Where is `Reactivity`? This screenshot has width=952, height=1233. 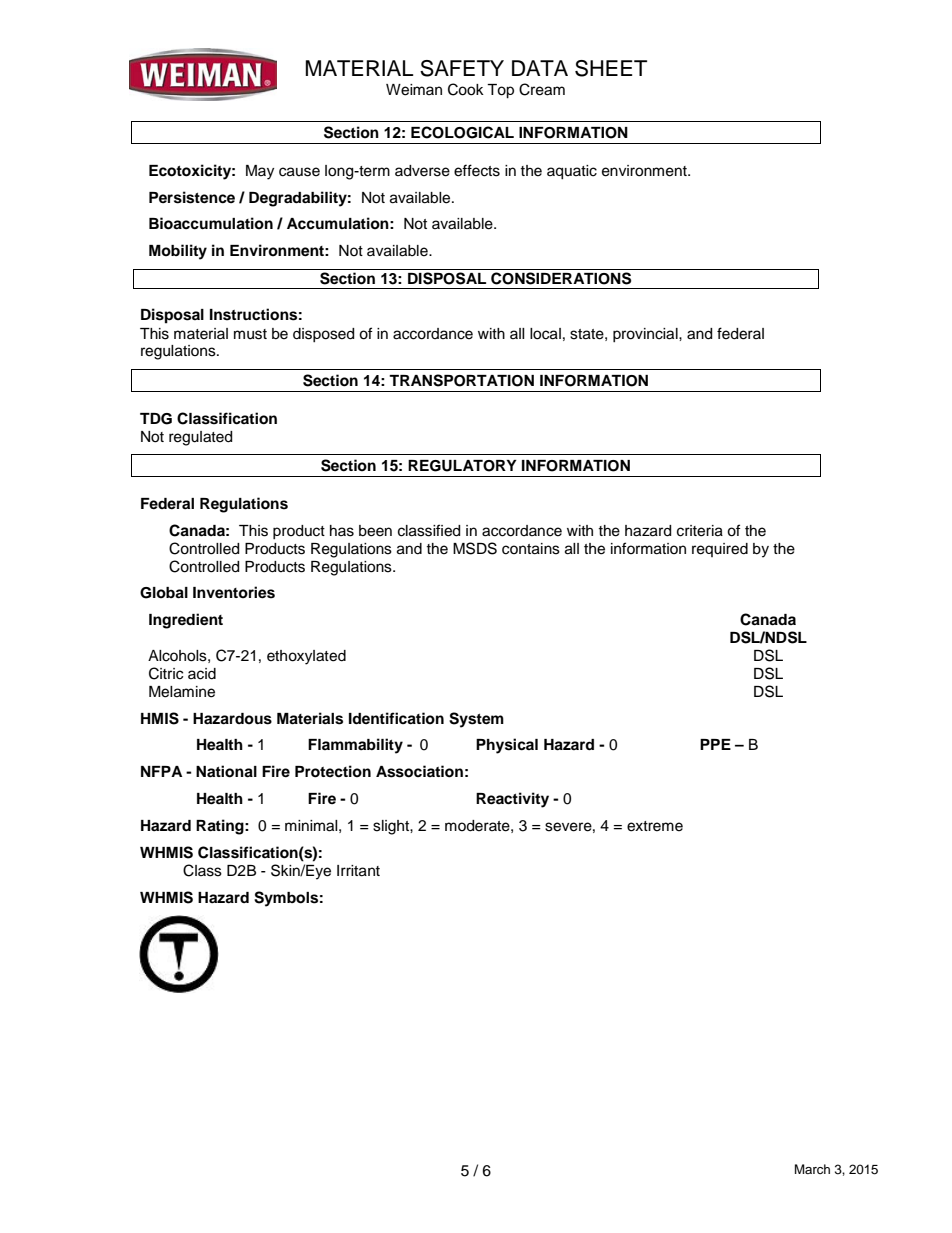 Reactivity is located at coordinates (512, 800).
